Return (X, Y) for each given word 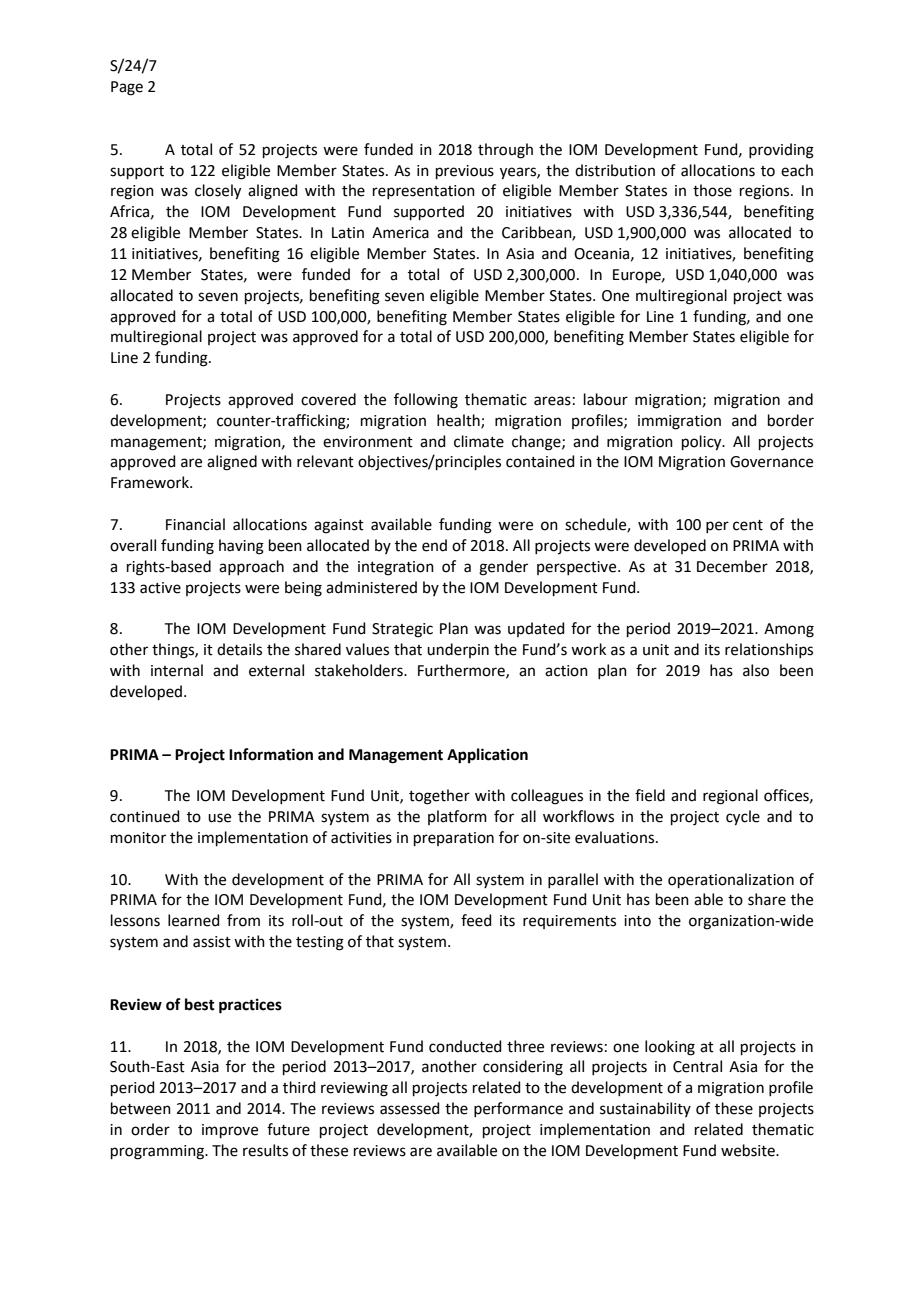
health (459, 421)
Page (127, 88)
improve (230, 1131)
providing (781, 151)
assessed (410, 1108)
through (505, 151)
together (439, 797)
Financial (195, 524)
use (219, 818)
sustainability (645, 1109)
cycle (743, 818)
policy (703, 443)
